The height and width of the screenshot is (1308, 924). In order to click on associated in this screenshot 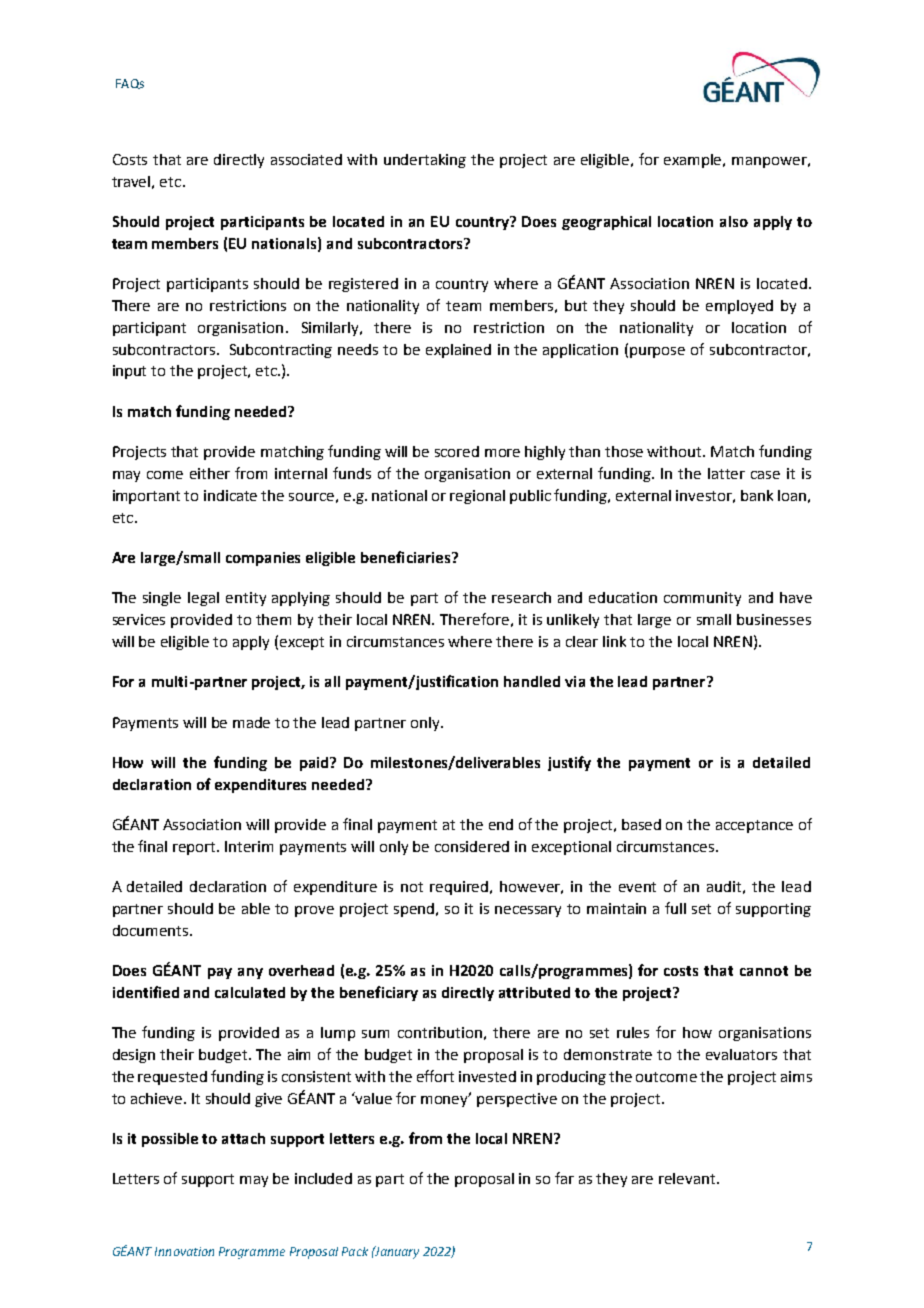, I will do `click(306, 159)`.
